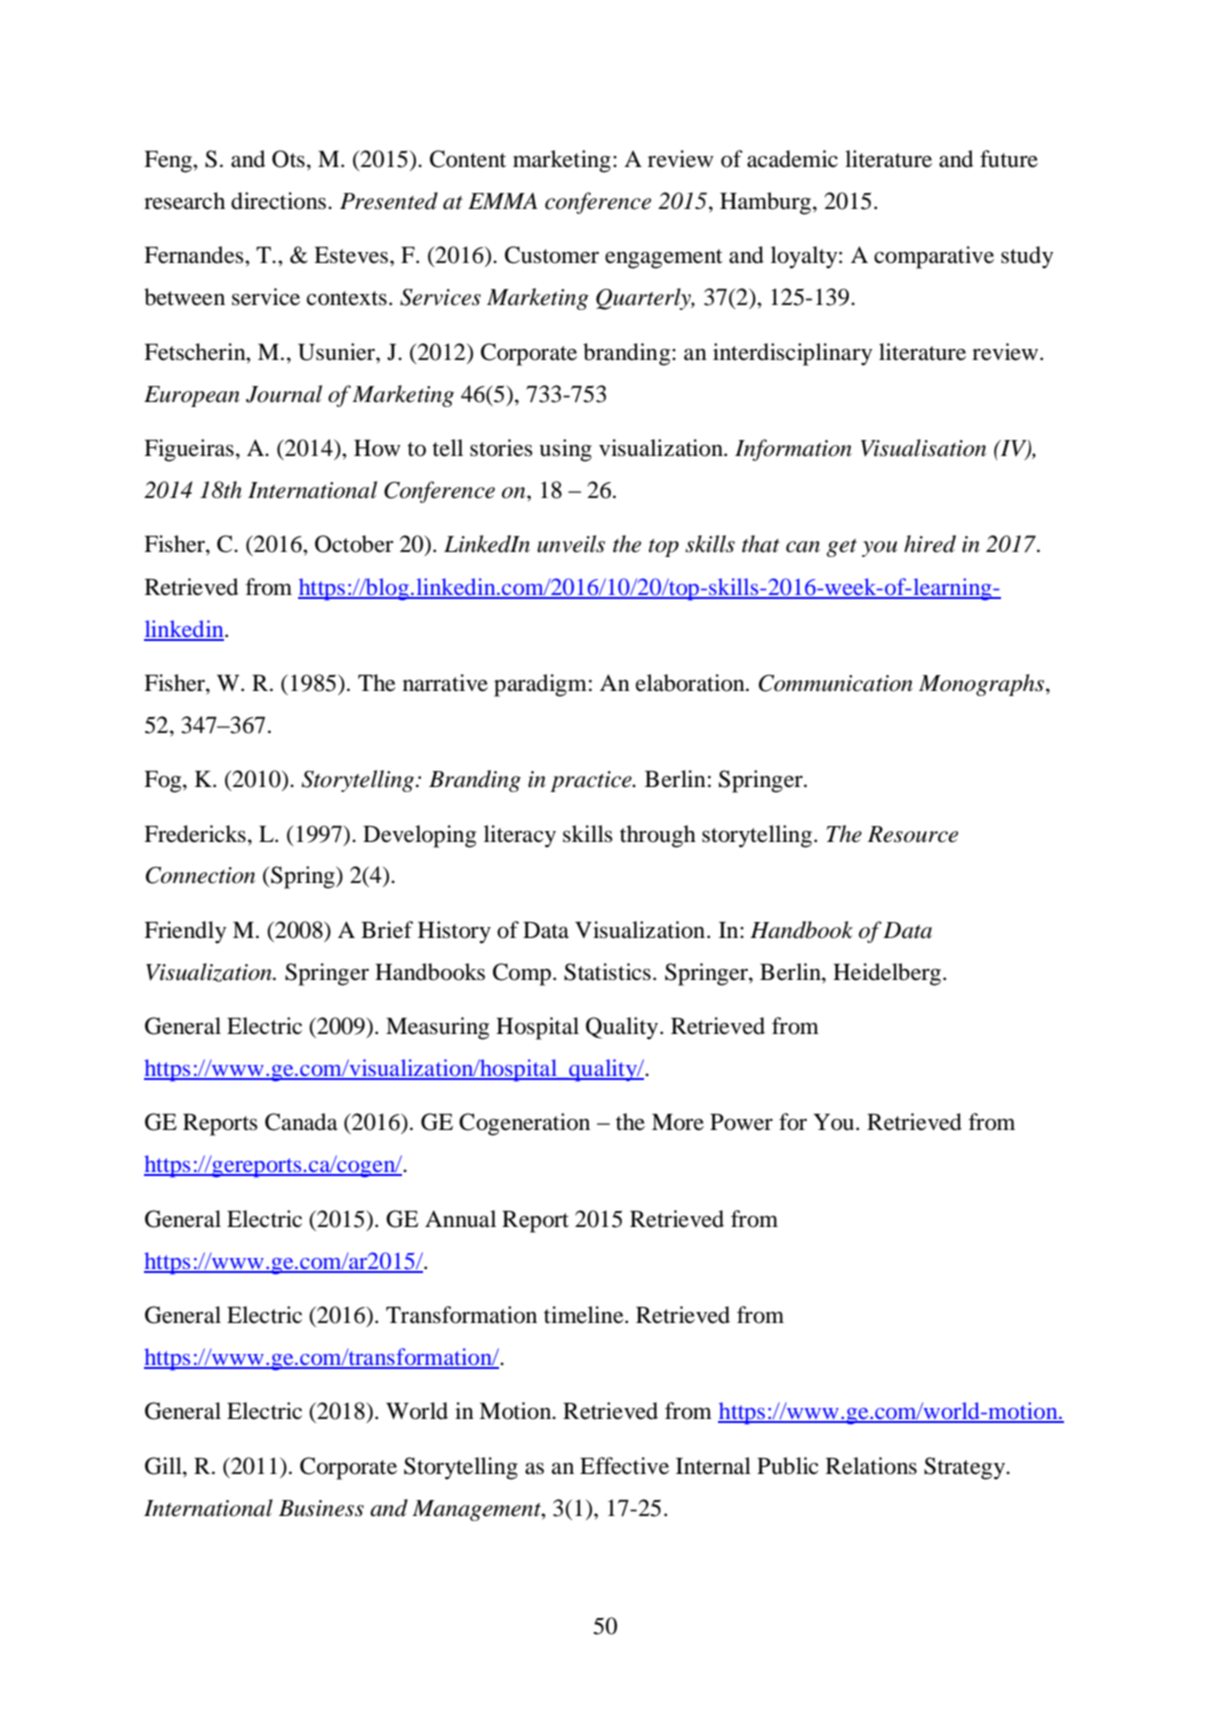 The image size is (1210, 1711). I want to click on Power, so click(741, 1122).
